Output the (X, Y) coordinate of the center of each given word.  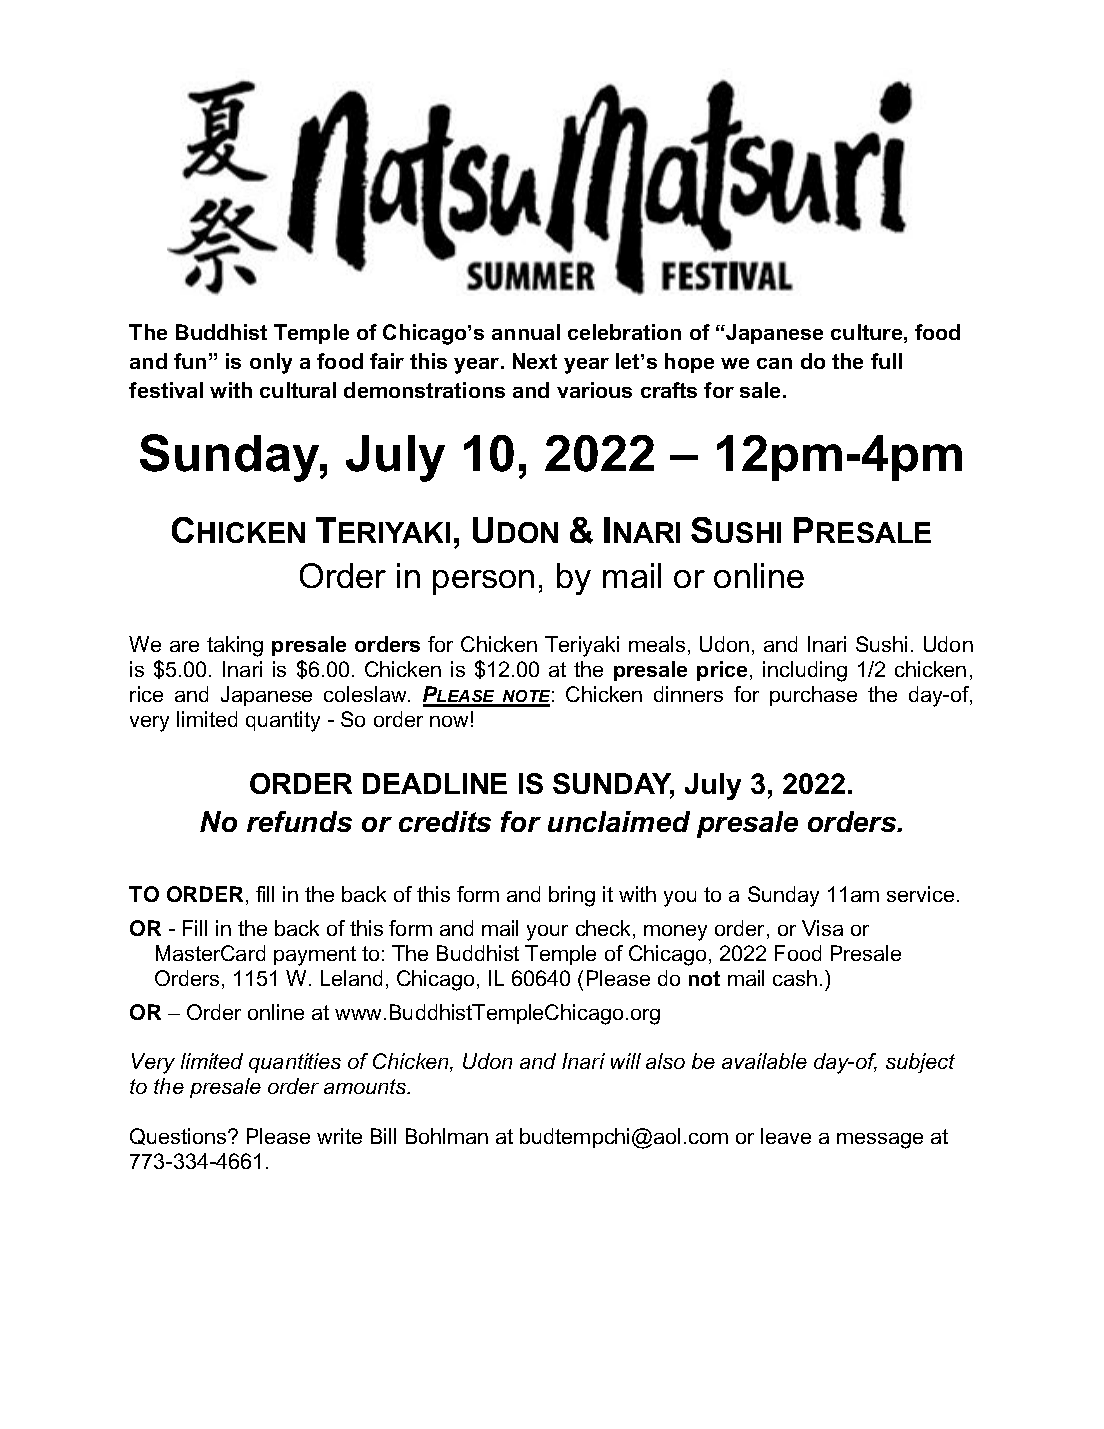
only (271, 363)
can (774, 363)
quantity (283, 721)
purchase (813, 696)
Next (535, 361)
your (547, 933)
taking (235, 646)
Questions (179, 1136)
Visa (822, 928)
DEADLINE (435, 783)
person (483, 582)
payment (315, 956)
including (805, 671)
